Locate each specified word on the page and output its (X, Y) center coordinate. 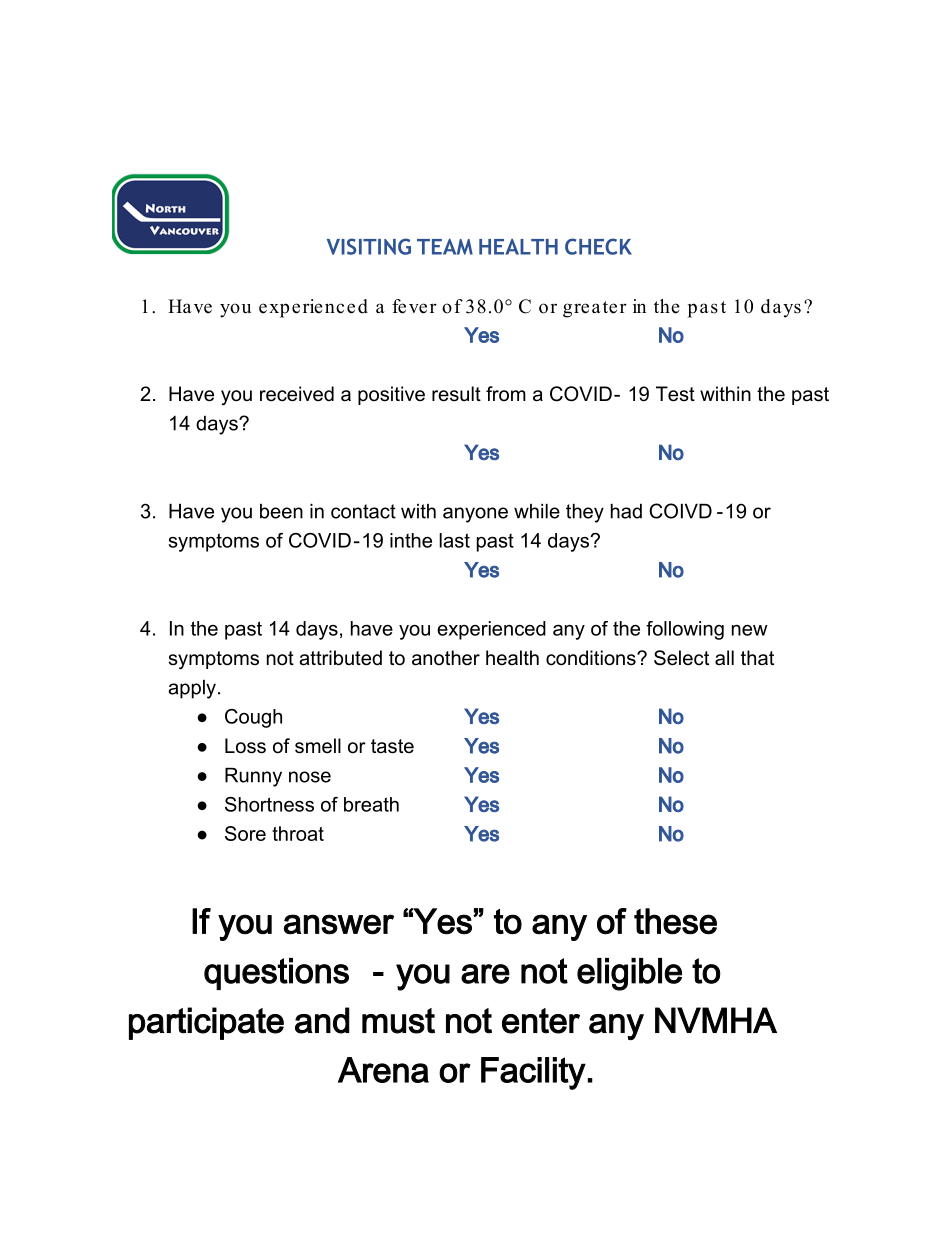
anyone (475, 515)
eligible (629, 974)
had (626, 511)
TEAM (445, 246)
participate (206, 1023)
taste (392, 746)
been (281, 511)
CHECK (598, 246)
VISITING (369, 246)
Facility (533, 1073)
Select (681, 658)
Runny (253, 777)
